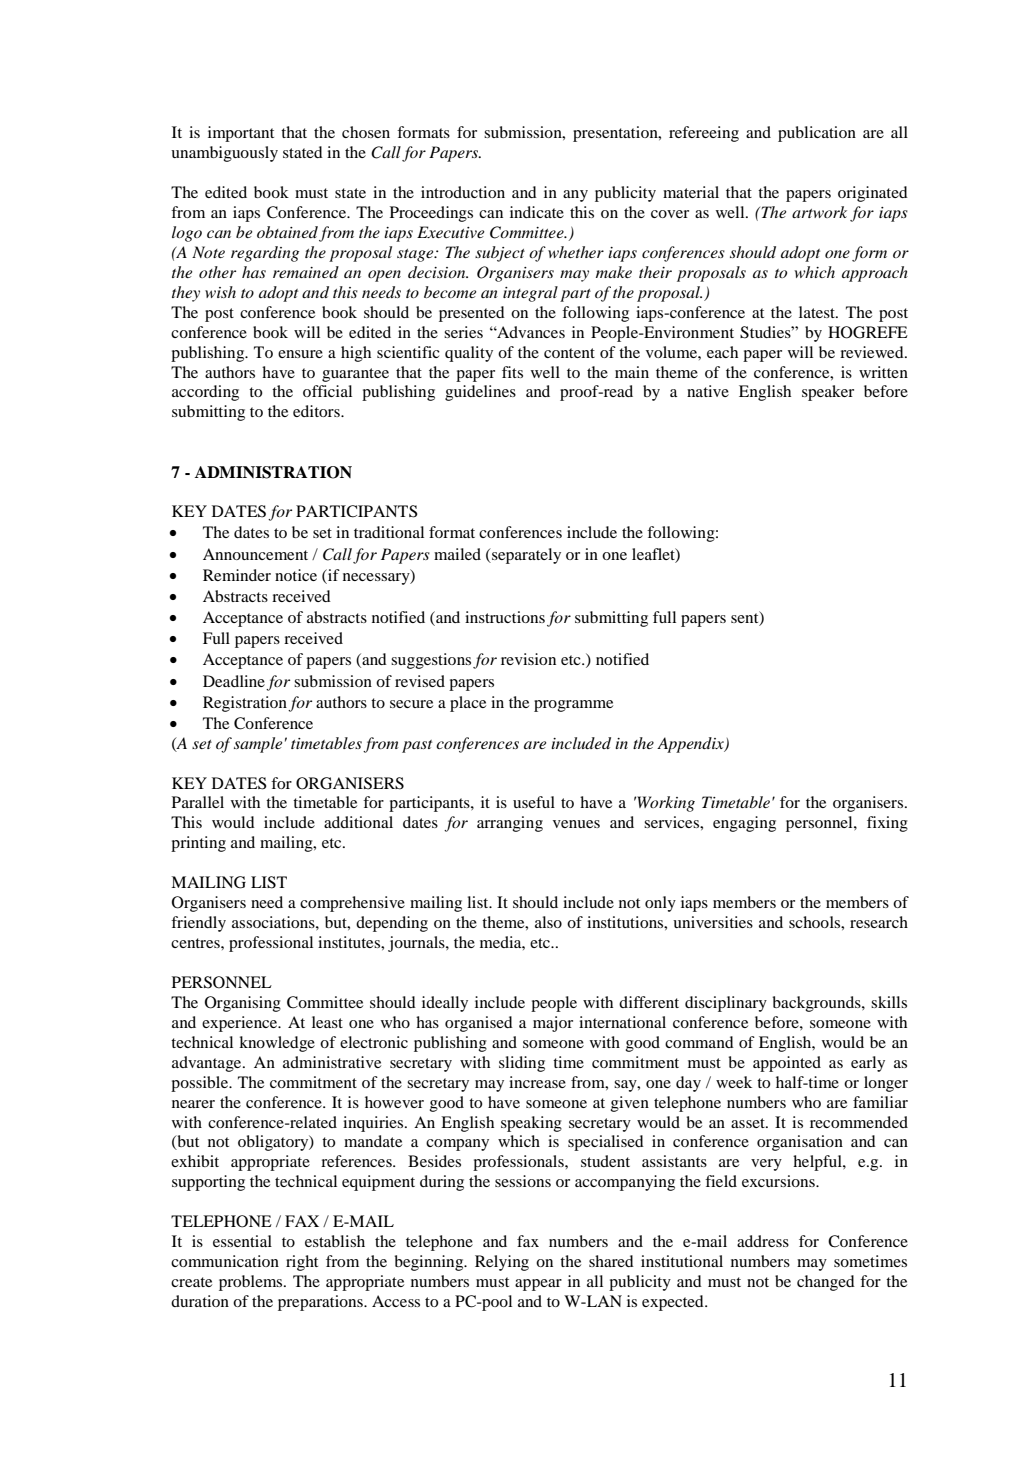 This image has width=1031, height=1459. Describe the element at coordinates (224, 154) in the image. I see `unambiguously` at that location.
